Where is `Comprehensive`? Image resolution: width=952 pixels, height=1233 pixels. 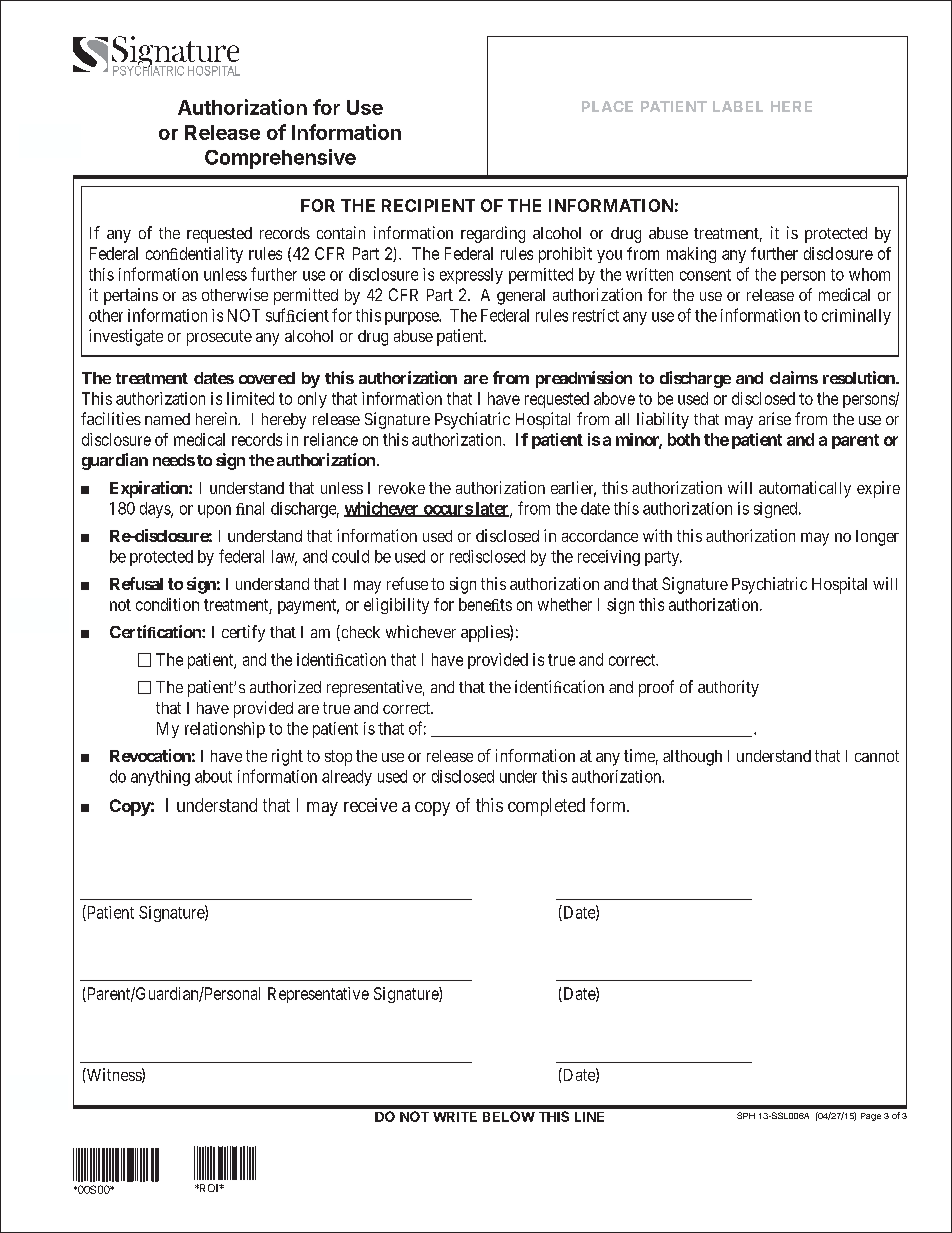 Comprehensive is located at coordinates (280, 159).
